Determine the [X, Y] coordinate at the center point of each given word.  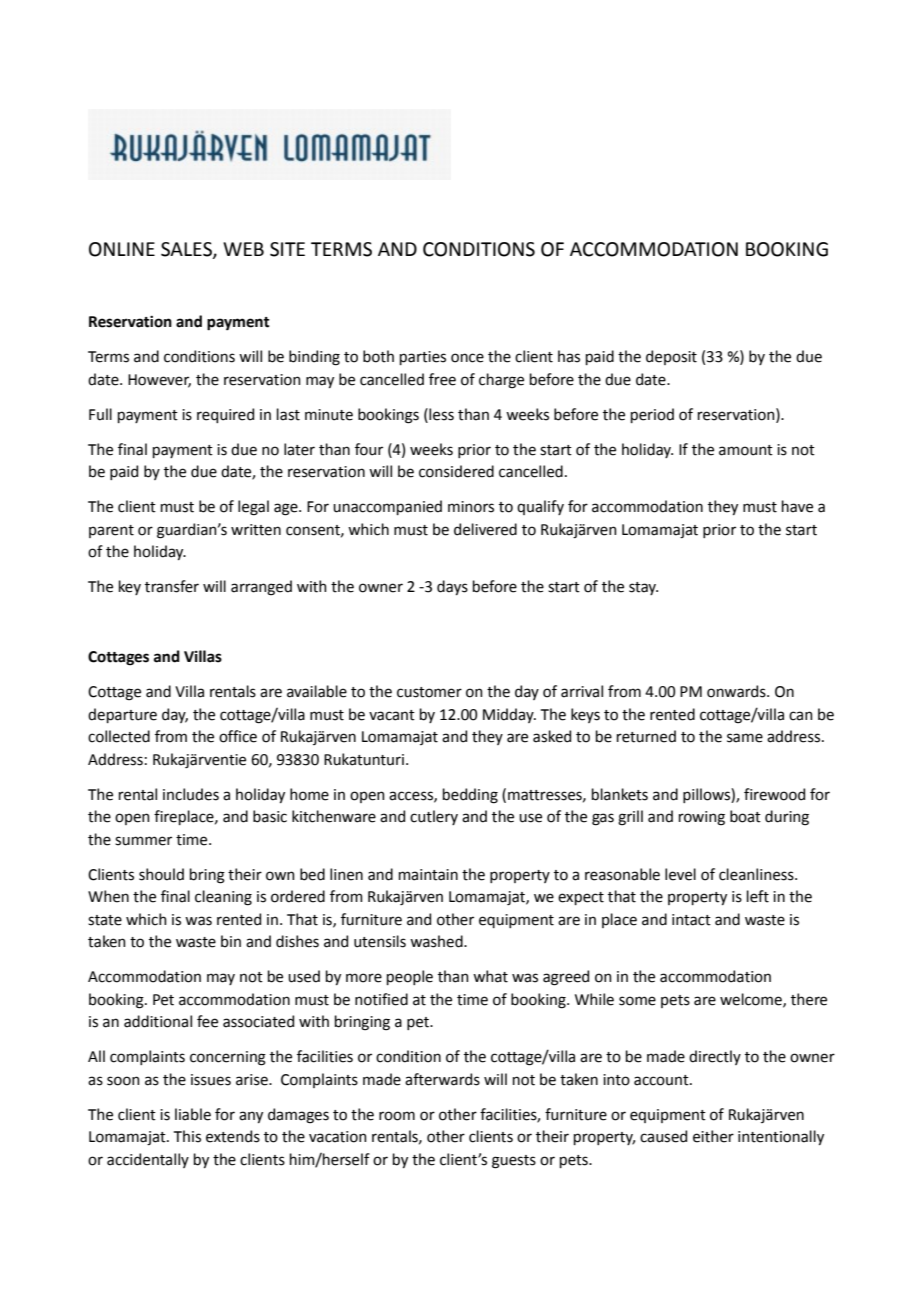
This [187, 1136]
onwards [737, 691]
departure [122, 715]
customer [429, 692]
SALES [187, 250]
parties [423, 358]
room [397, 1116]
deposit [671, 357]
